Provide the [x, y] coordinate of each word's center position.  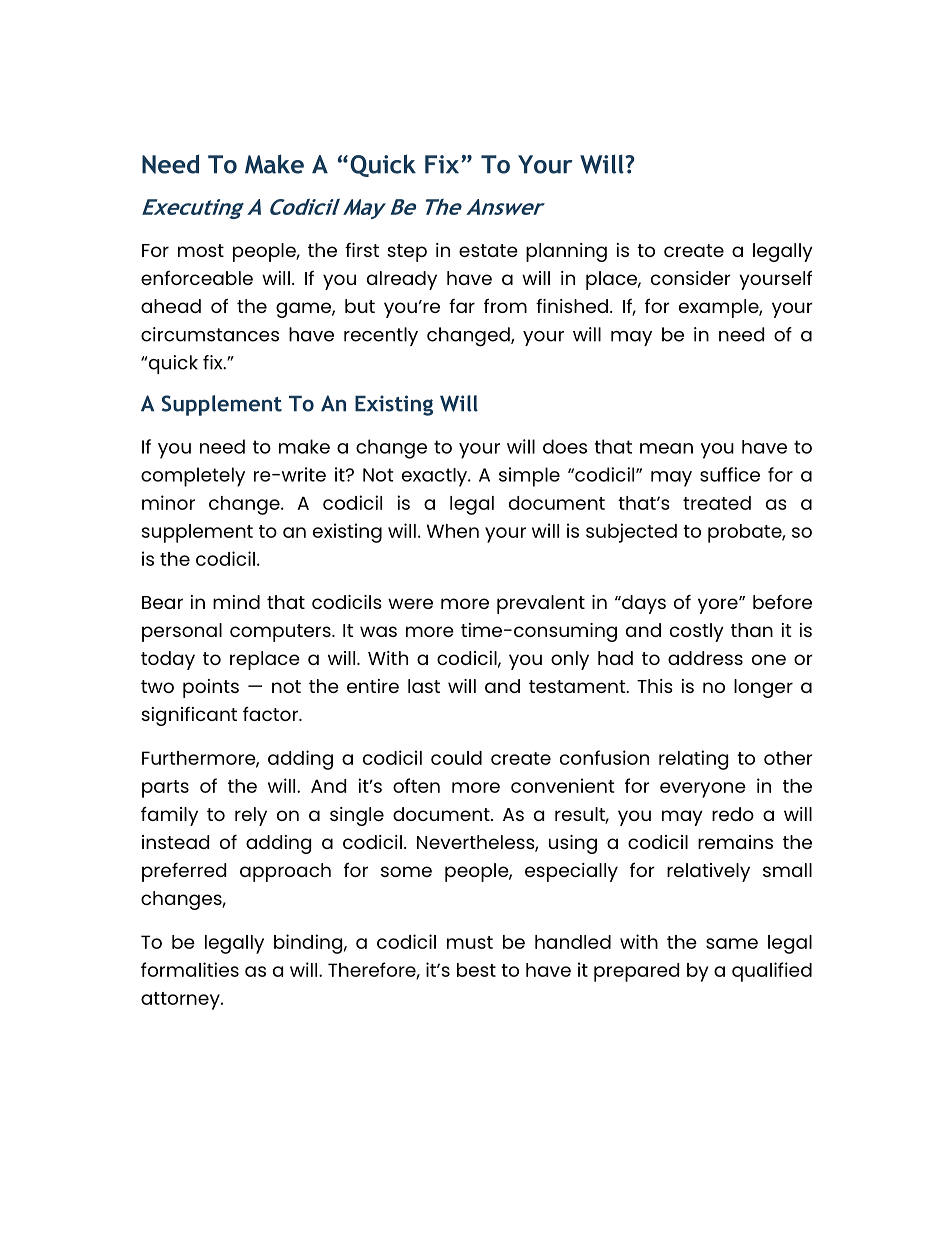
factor [271, 714]
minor [168, 502]
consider [690, 278]
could [456, 758]
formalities [190, 969]
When [453, 531]
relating [693, 760]
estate [488, 250]
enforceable [197, 278]
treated [717, 503]
